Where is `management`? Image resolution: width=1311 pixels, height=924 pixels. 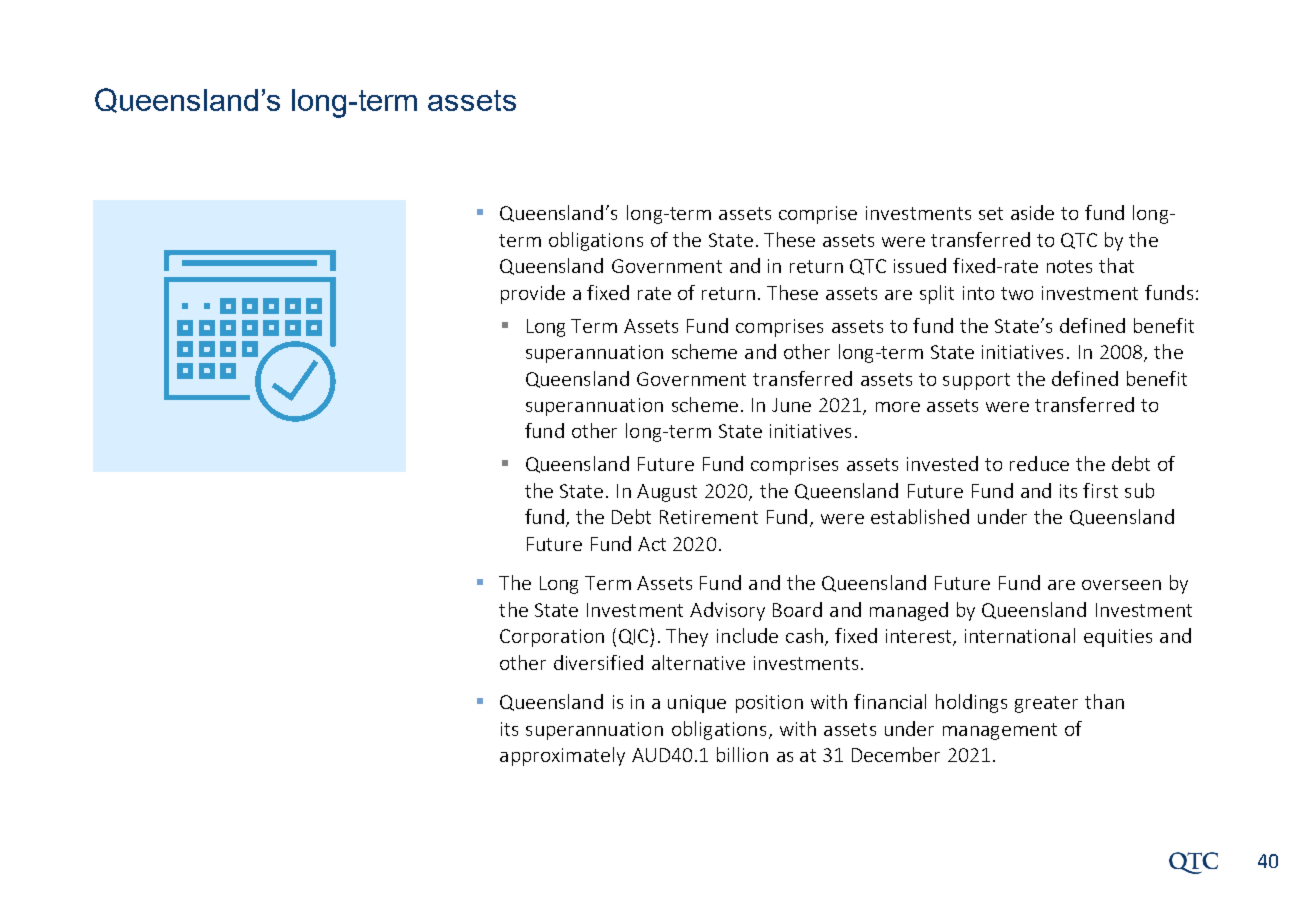 management is located at coordinates (1000, 731).
